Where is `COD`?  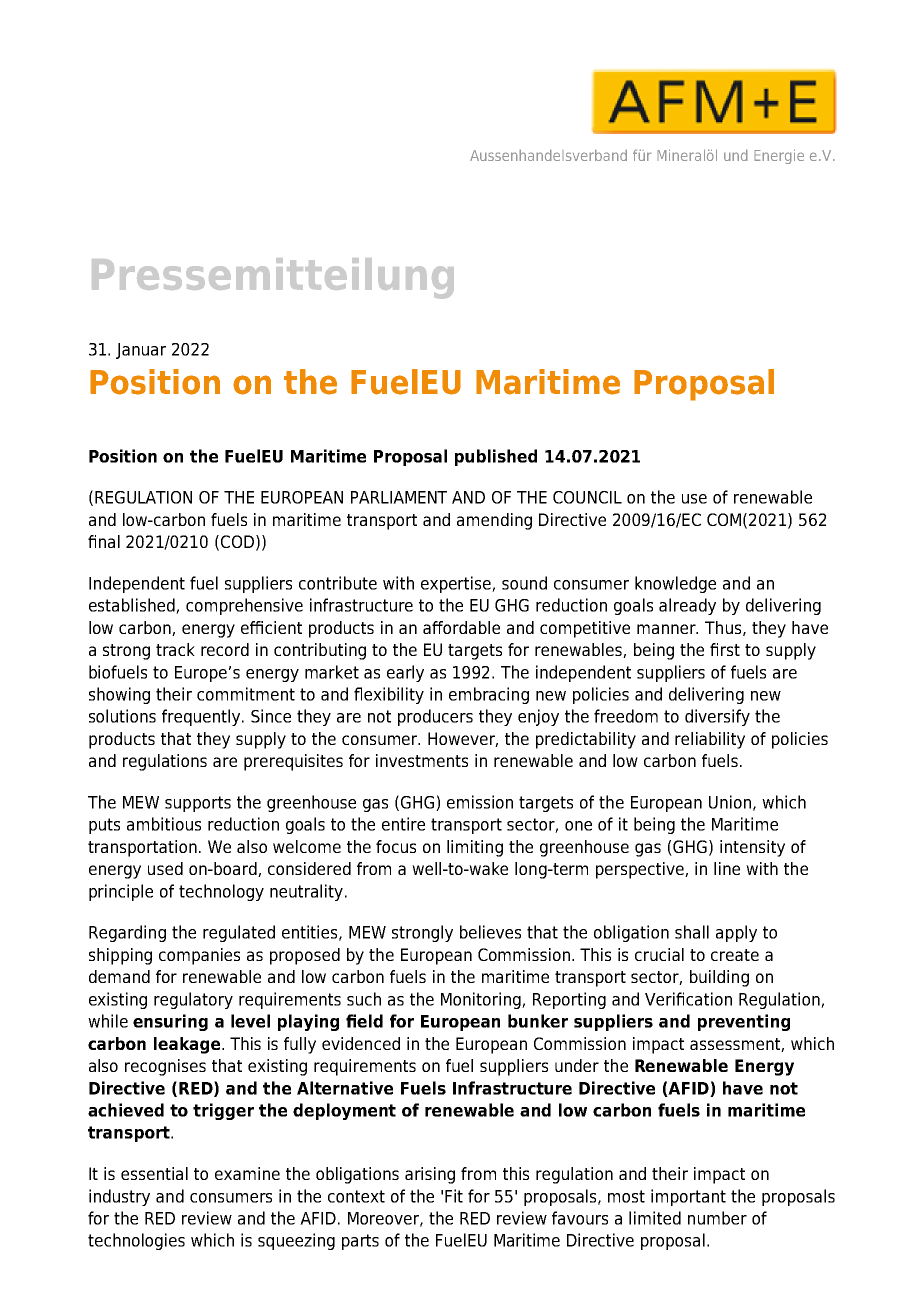 COD is located at coordinates (237, 541).
